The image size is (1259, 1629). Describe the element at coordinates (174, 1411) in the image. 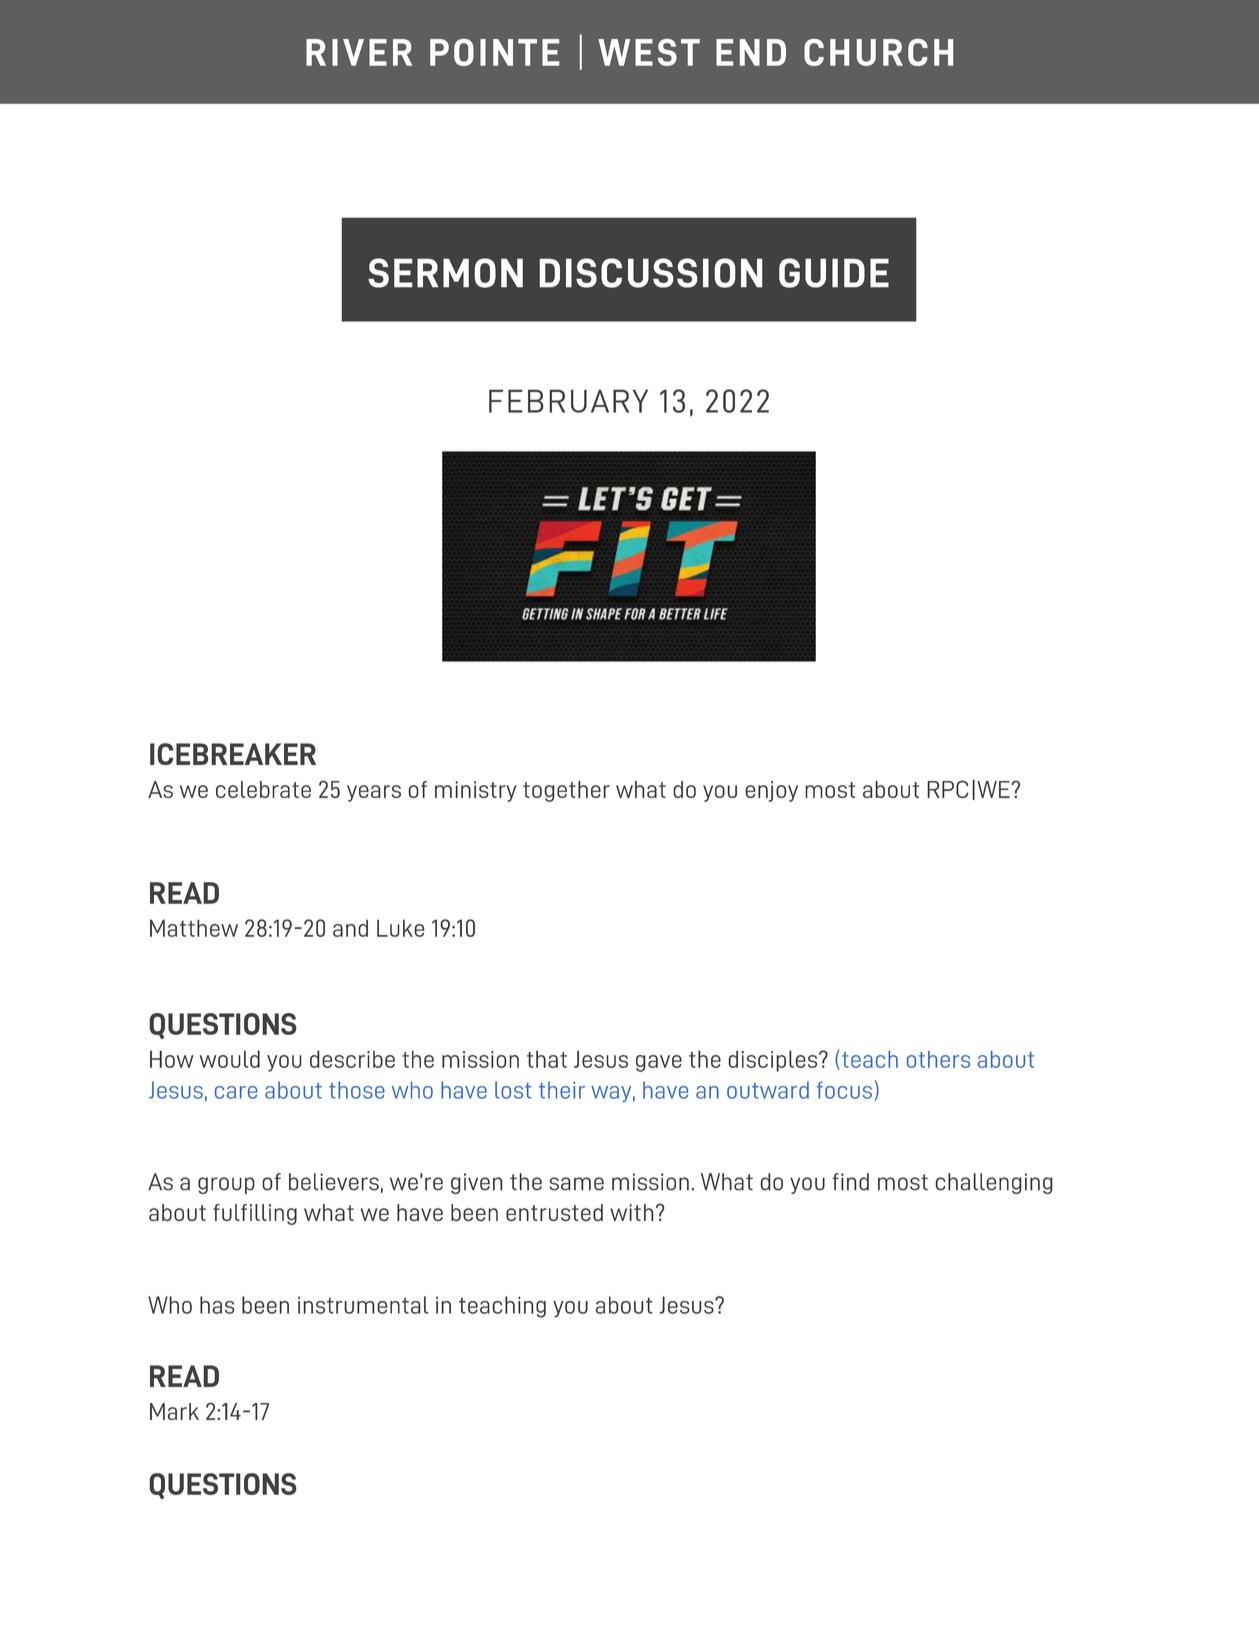

I see `Mark` at that location.
